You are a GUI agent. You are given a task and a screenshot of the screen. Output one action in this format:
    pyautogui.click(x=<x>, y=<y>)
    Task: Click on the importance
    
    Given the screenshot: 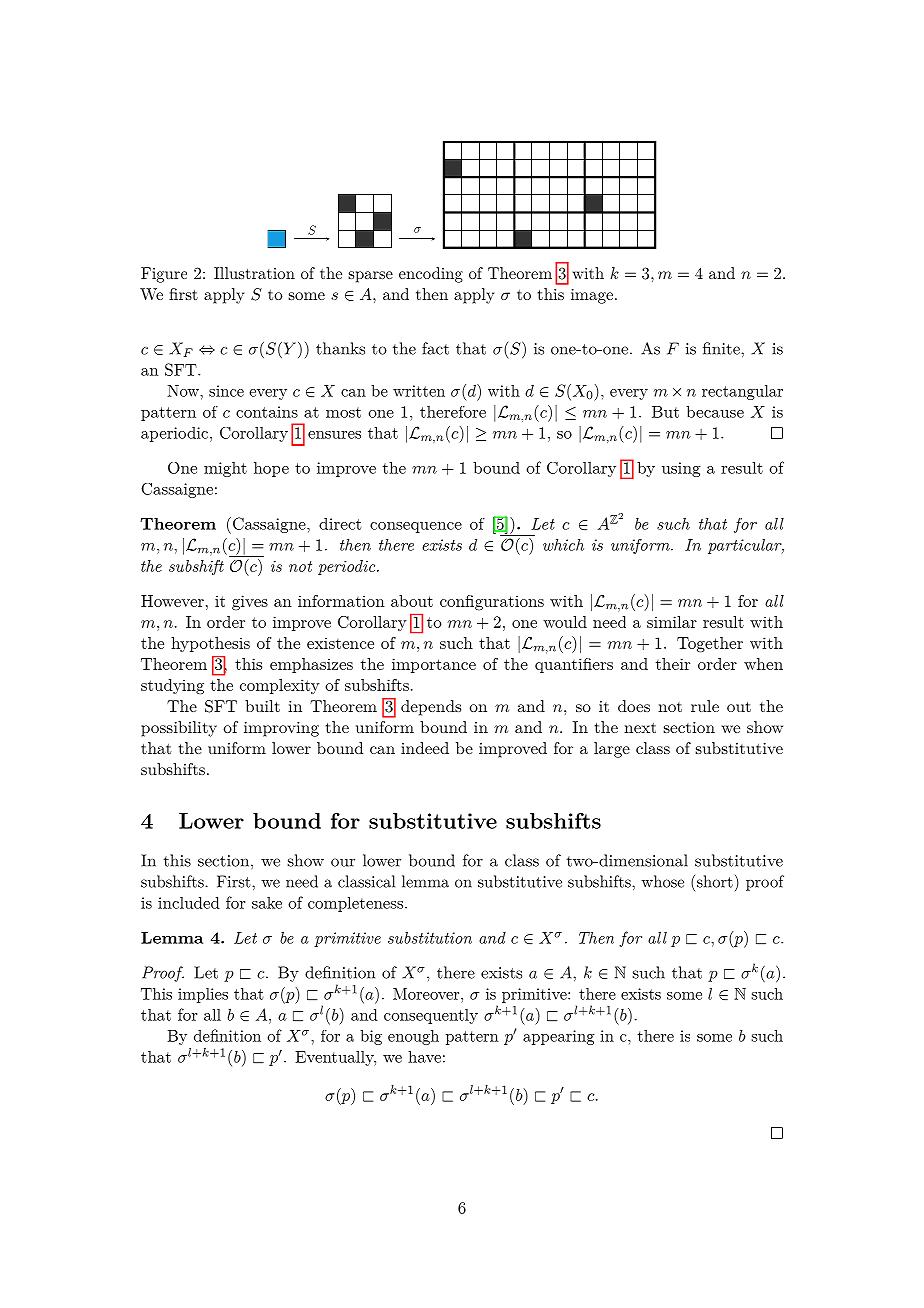 What is the action you would take?
    pyautogui.click(x=434, y=665)
